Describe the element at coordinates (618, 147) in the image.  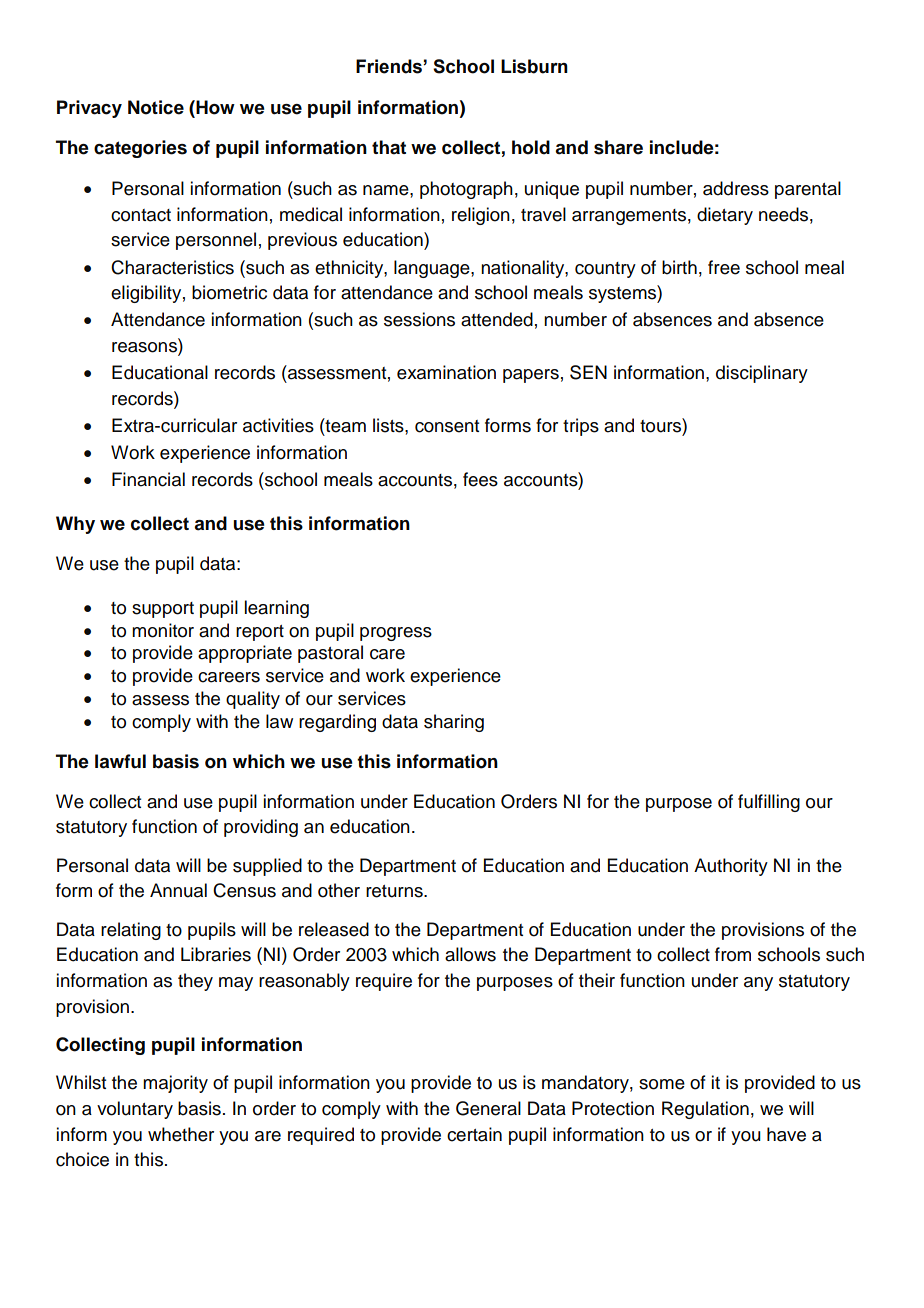
I see `share` at that location.
